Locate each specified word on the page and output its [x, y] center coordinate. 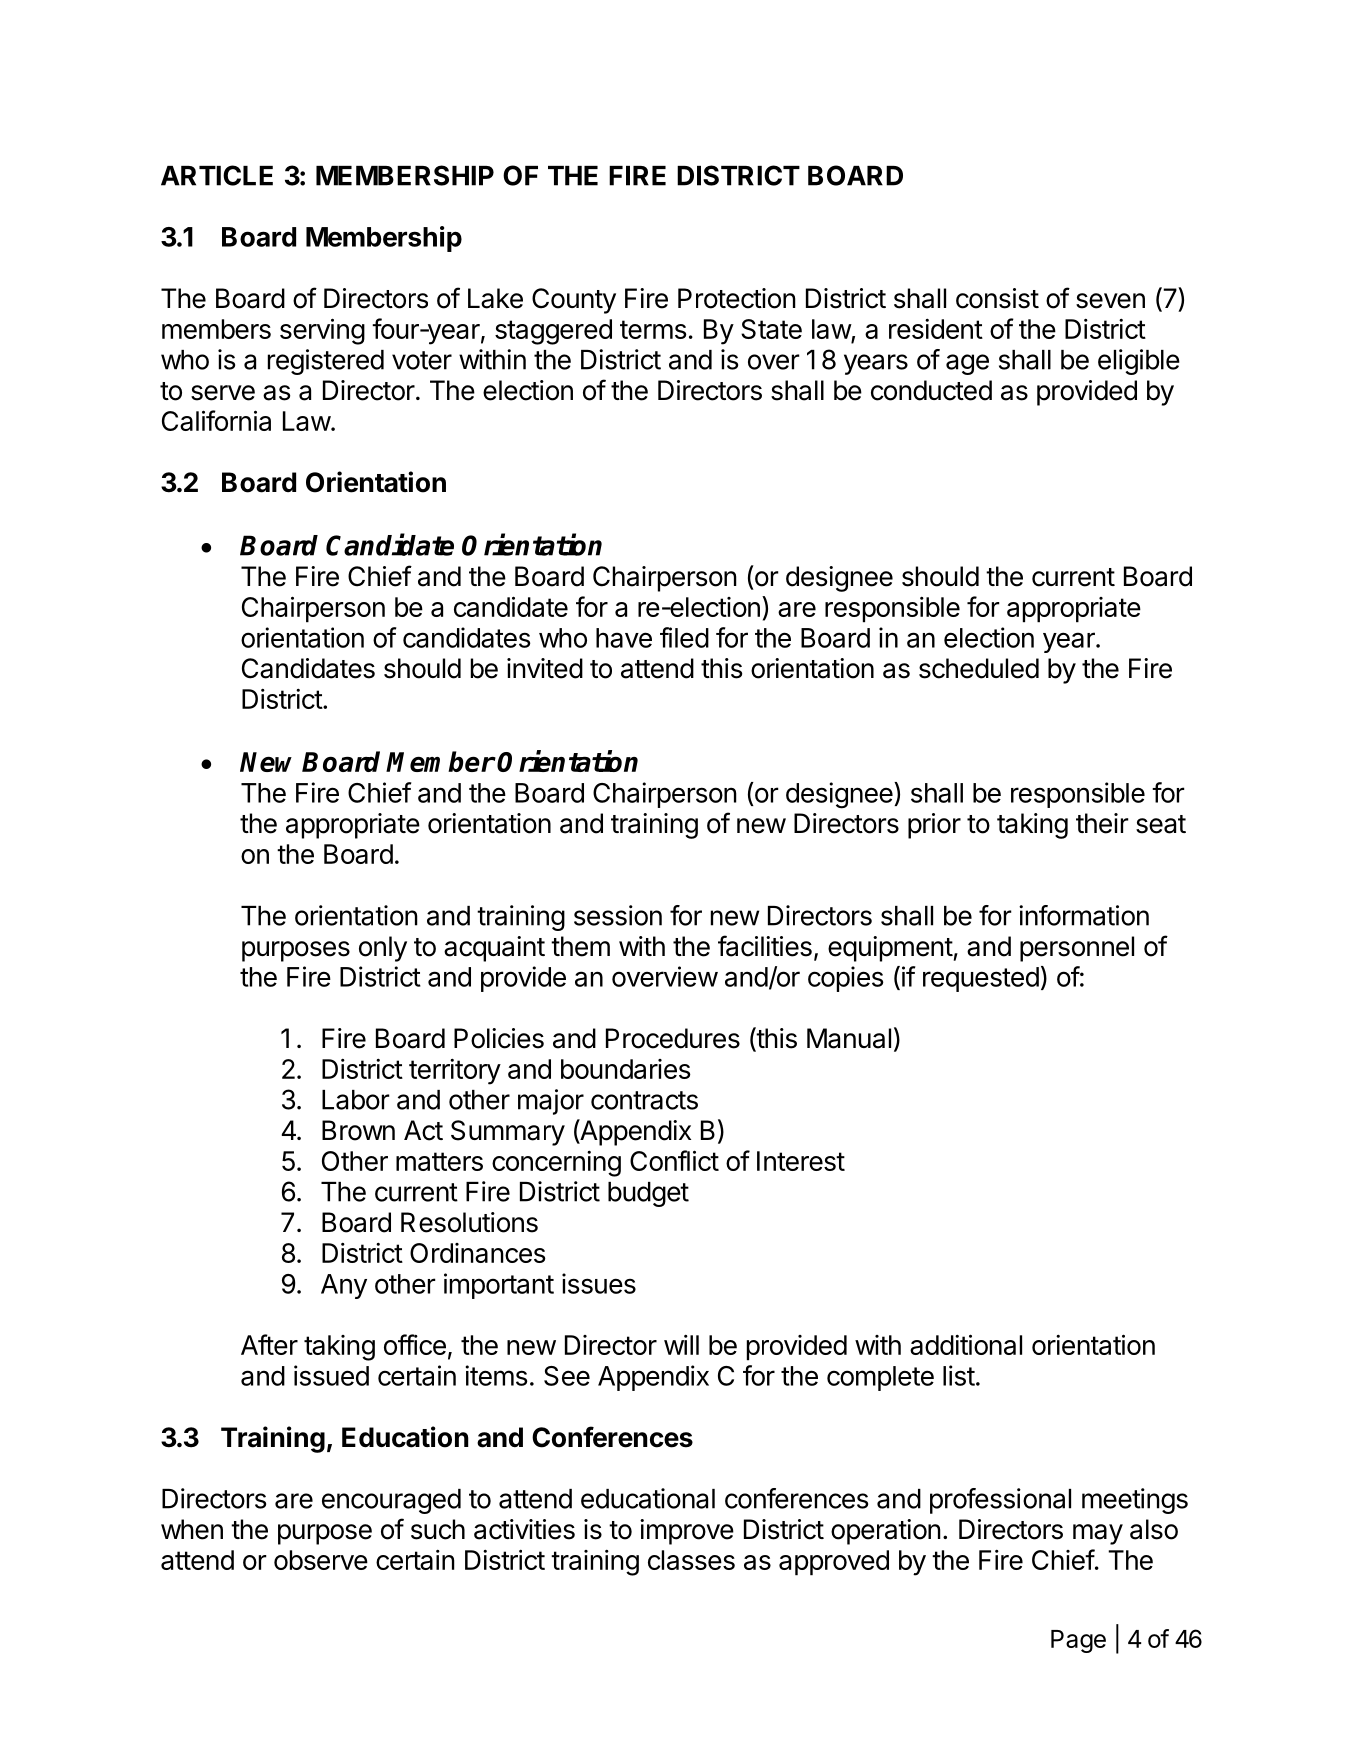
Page [1078, 1641]
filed [684, 637]
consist [997, 298]
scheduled [979, 668]
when [192, 1529]
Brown [358, 1130]
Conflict [674, 1160]
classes [691, 1560]
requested [981, 979]
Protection [737, 298]
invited [545, 668]
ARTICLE [217, 175]
